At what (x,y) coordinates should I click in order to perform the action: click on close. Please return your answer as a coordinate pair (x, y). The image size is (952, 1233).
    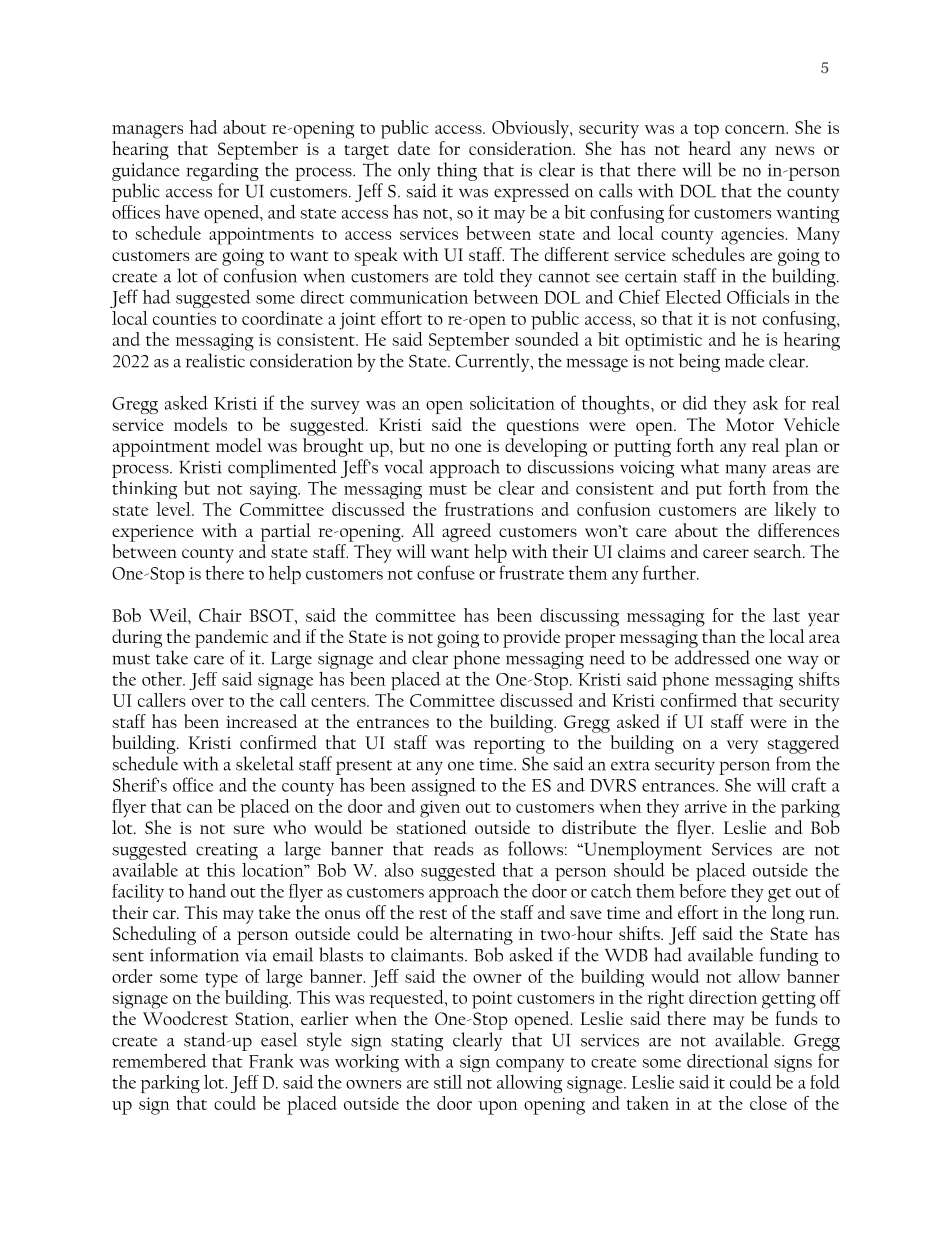
    Looking at the image, I should click on (768, 1103).
